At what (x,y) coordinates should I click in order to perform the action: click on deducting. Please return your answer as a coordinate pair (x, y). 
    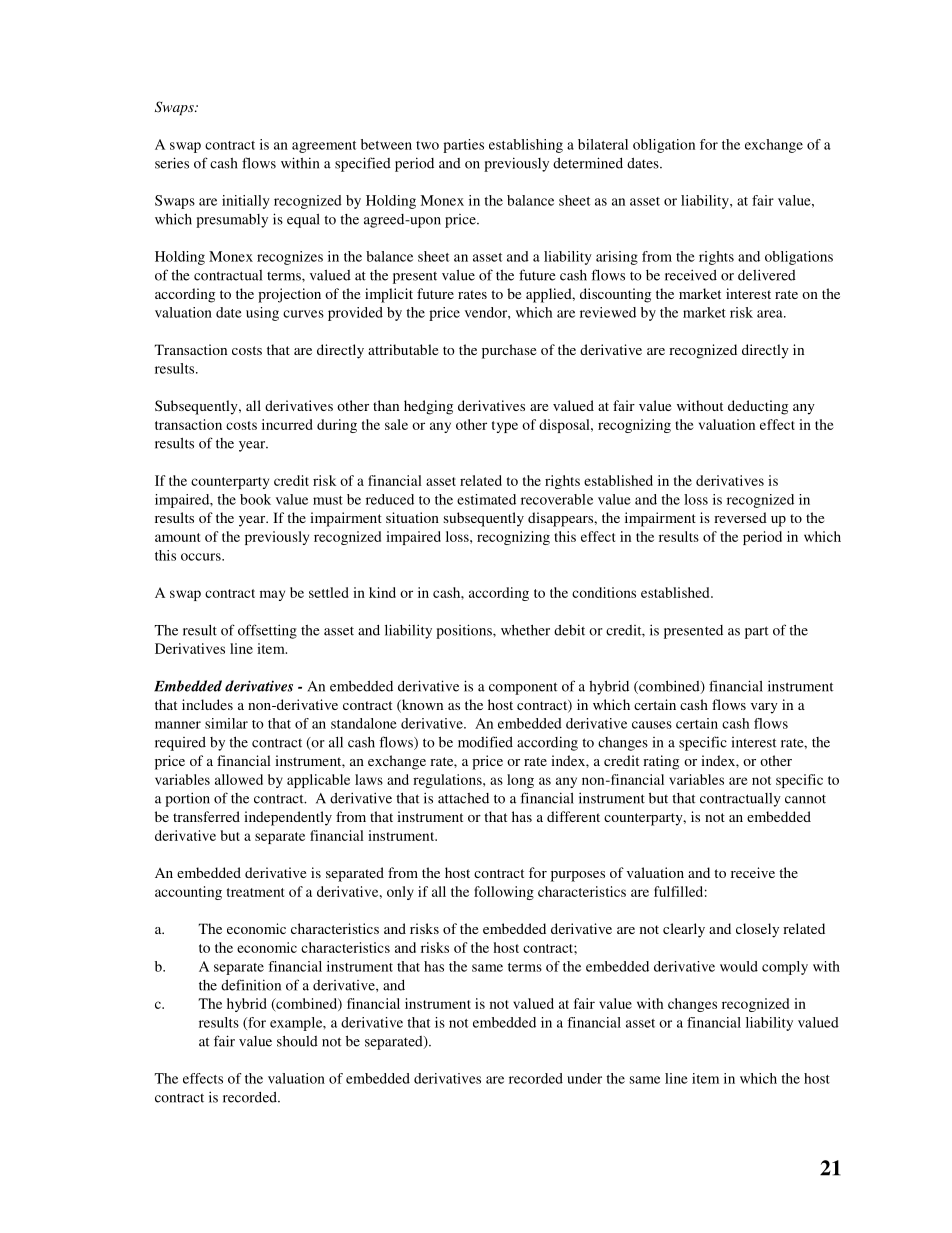
    Looking at the image, I should click on (758, 407).
